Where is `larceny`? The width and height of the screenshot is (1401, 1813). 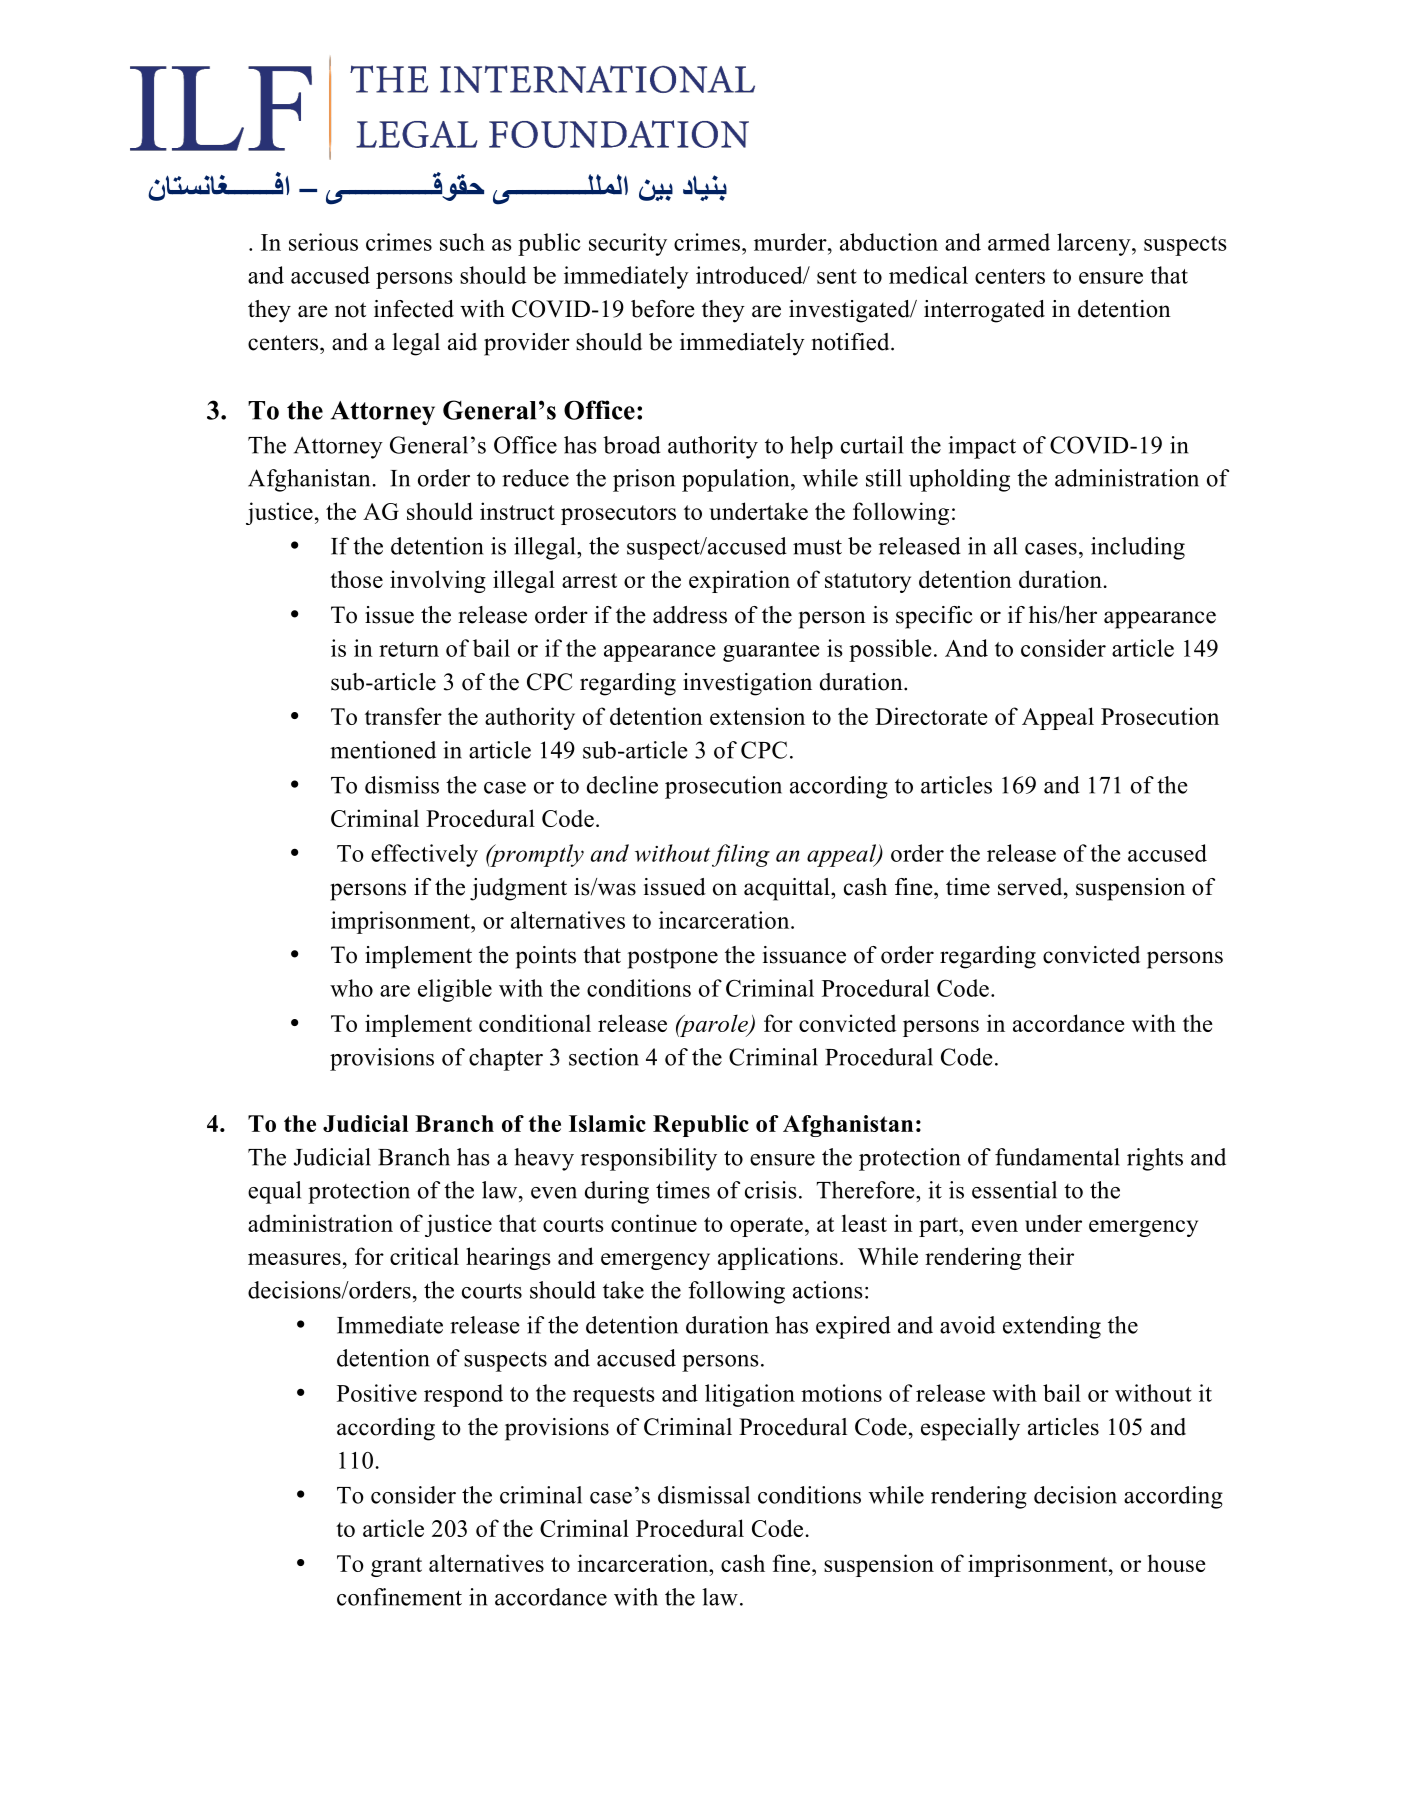
larceny is located at coordinates (1095, 244).
